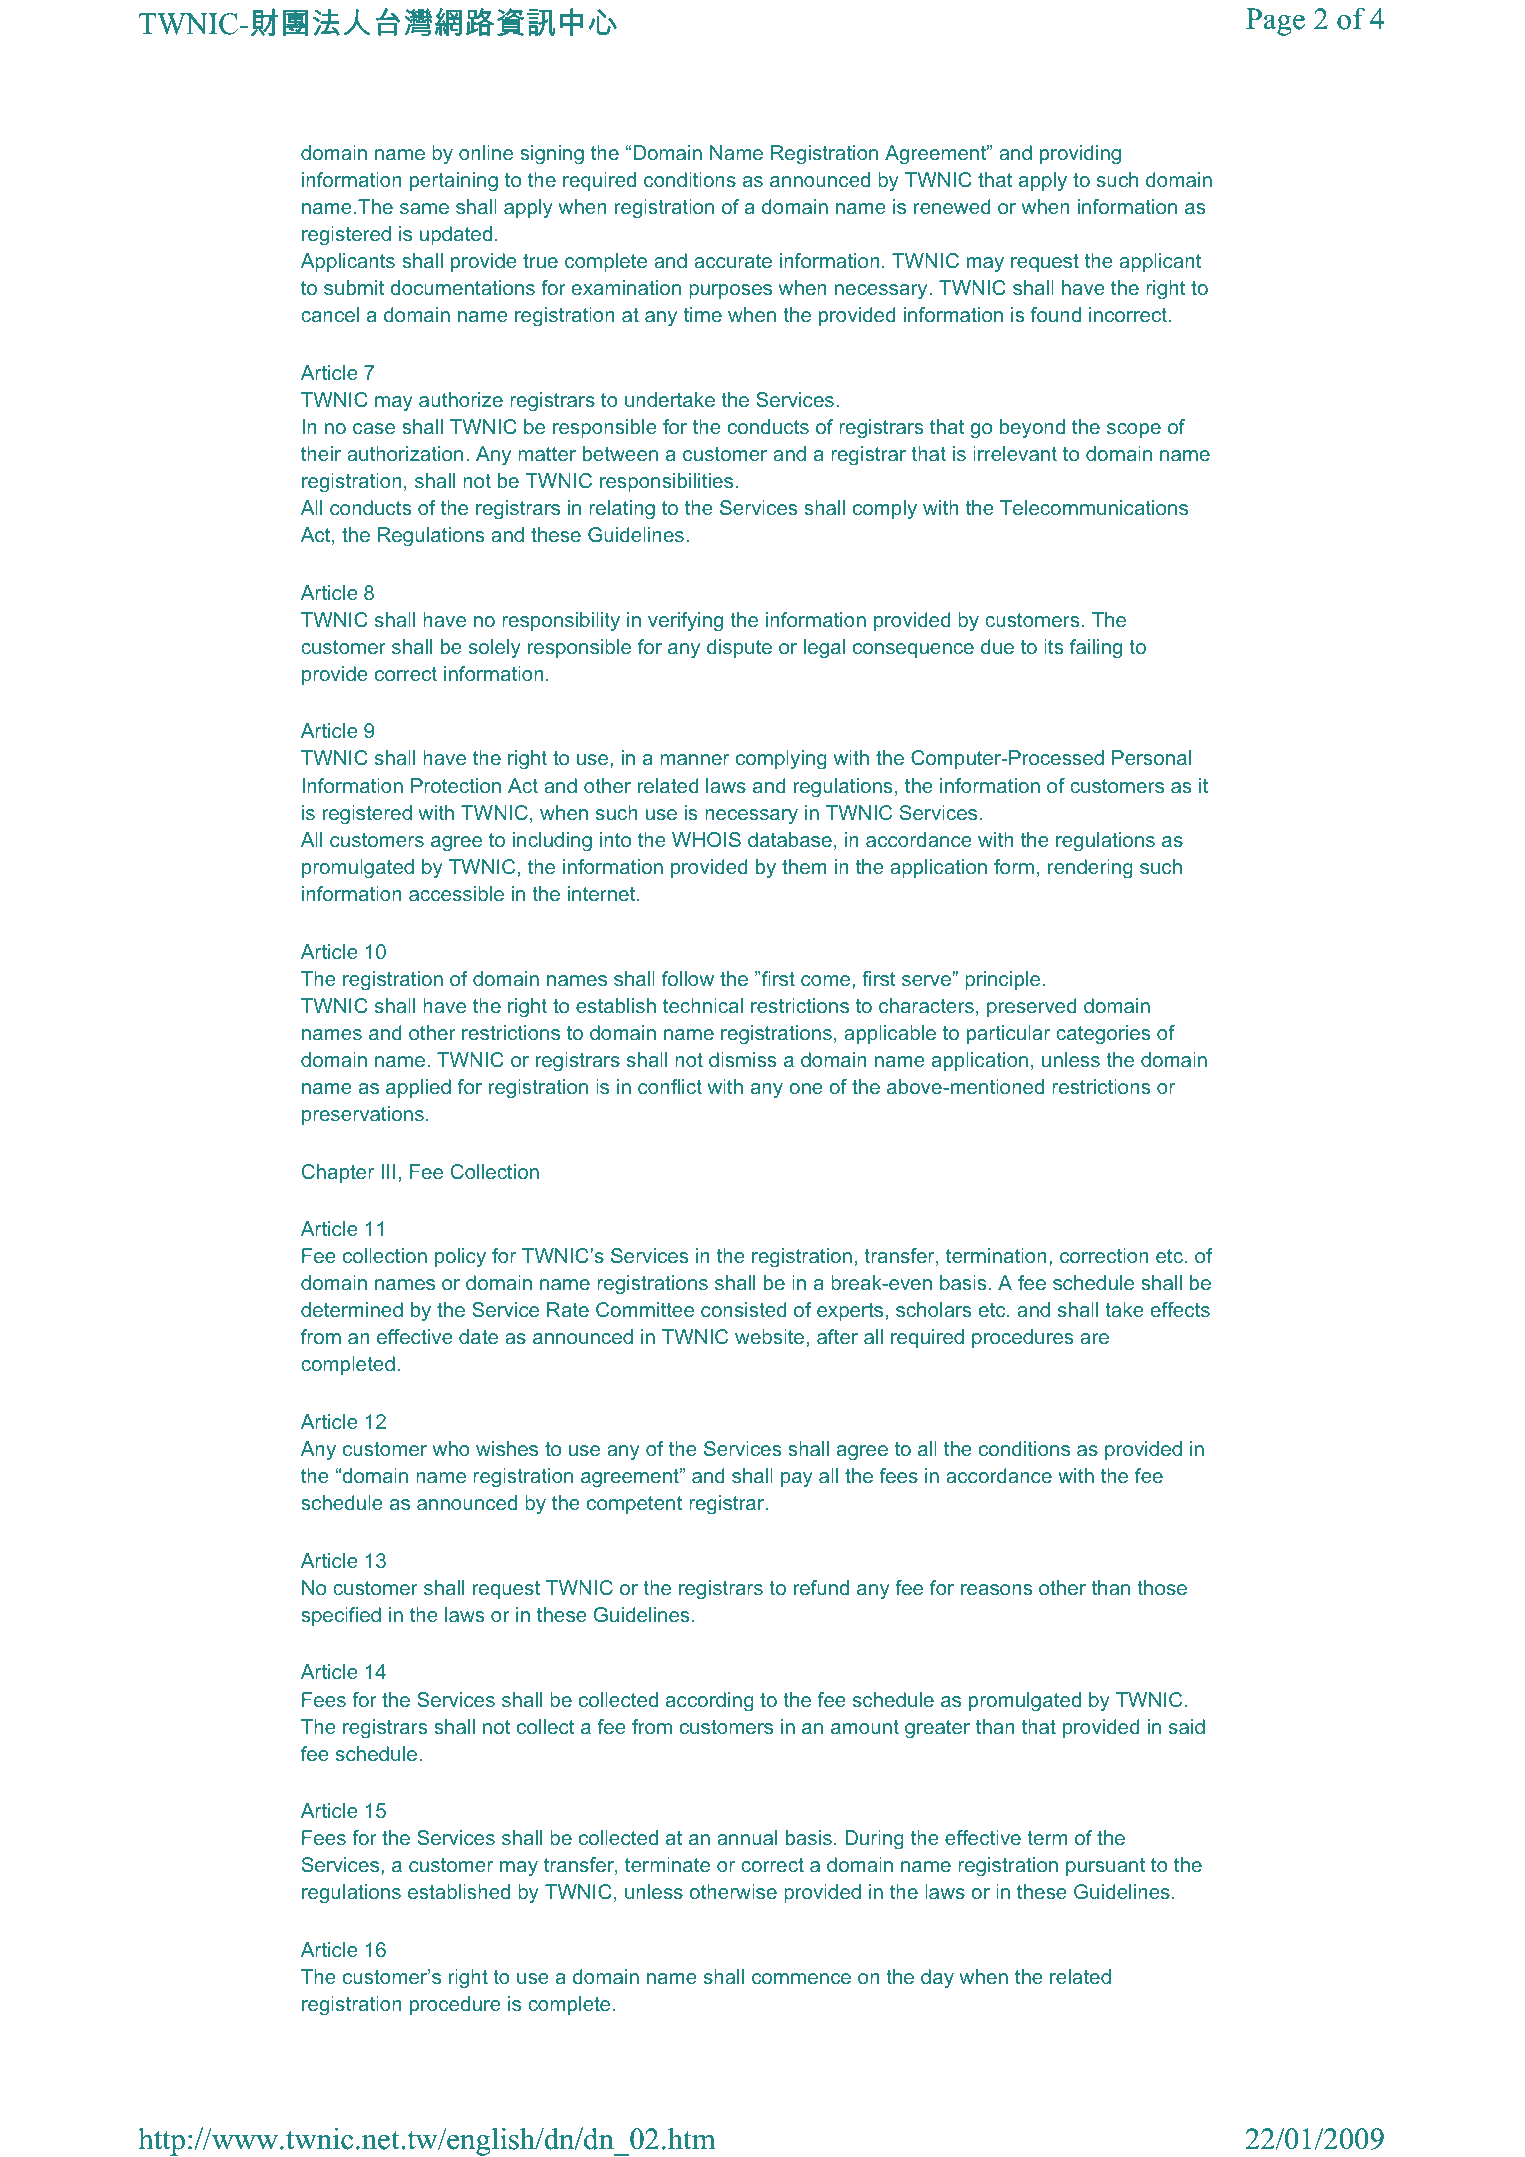 The height and width of the document is (2157, 1525). Describe the element at coordinates (769, 1336) in the document. I see `website` at that location.
